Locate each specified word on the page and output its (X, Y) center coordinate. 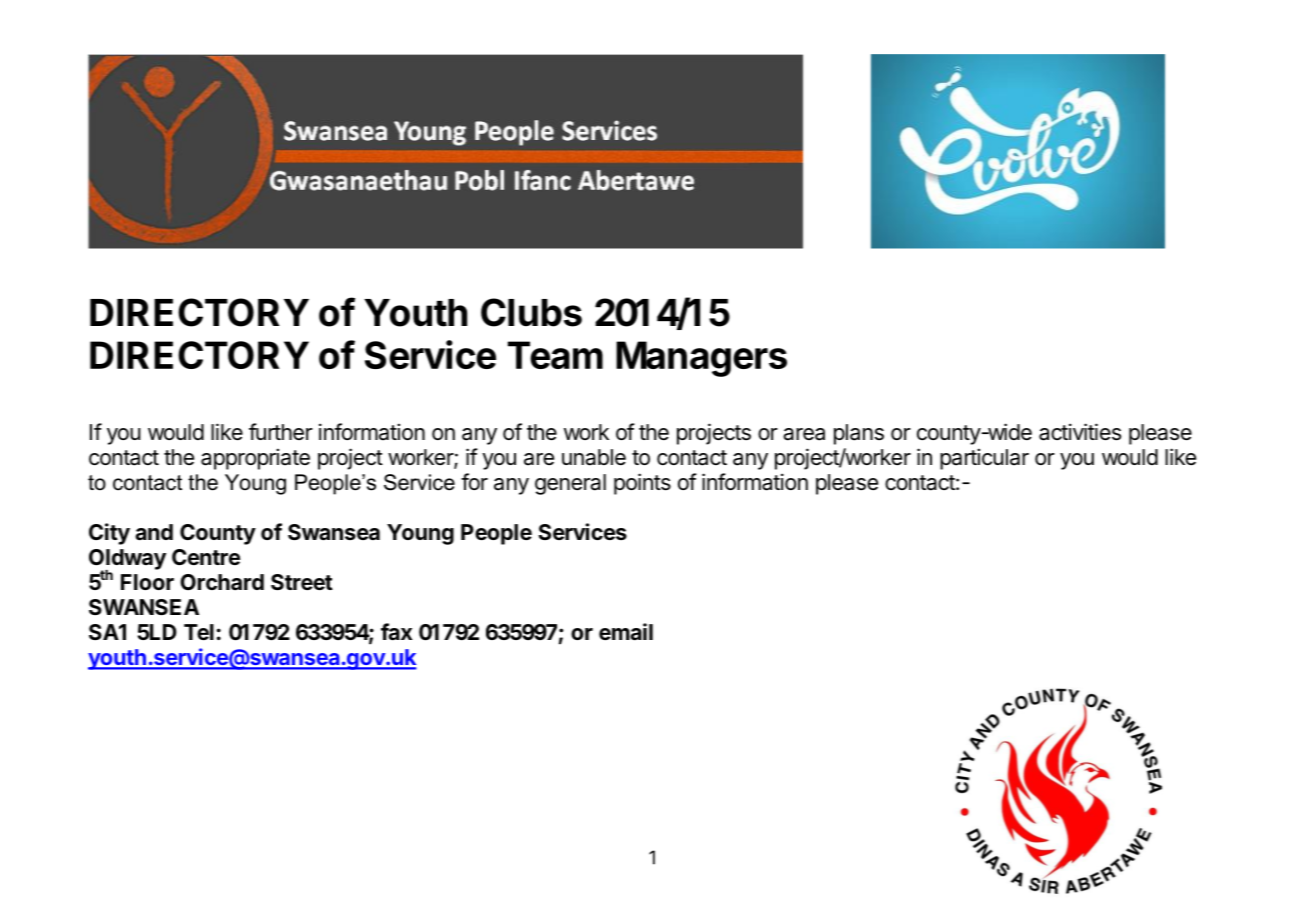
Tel (199, 632)
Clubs (531, 312)
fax (396, 632)
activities (1080, 432)
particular (984, 459)
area (804, 434)
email (626, 632)
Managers (701, 359)
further (281, 431)
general (570, 484)
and (154, 532)
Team (555, 355)
